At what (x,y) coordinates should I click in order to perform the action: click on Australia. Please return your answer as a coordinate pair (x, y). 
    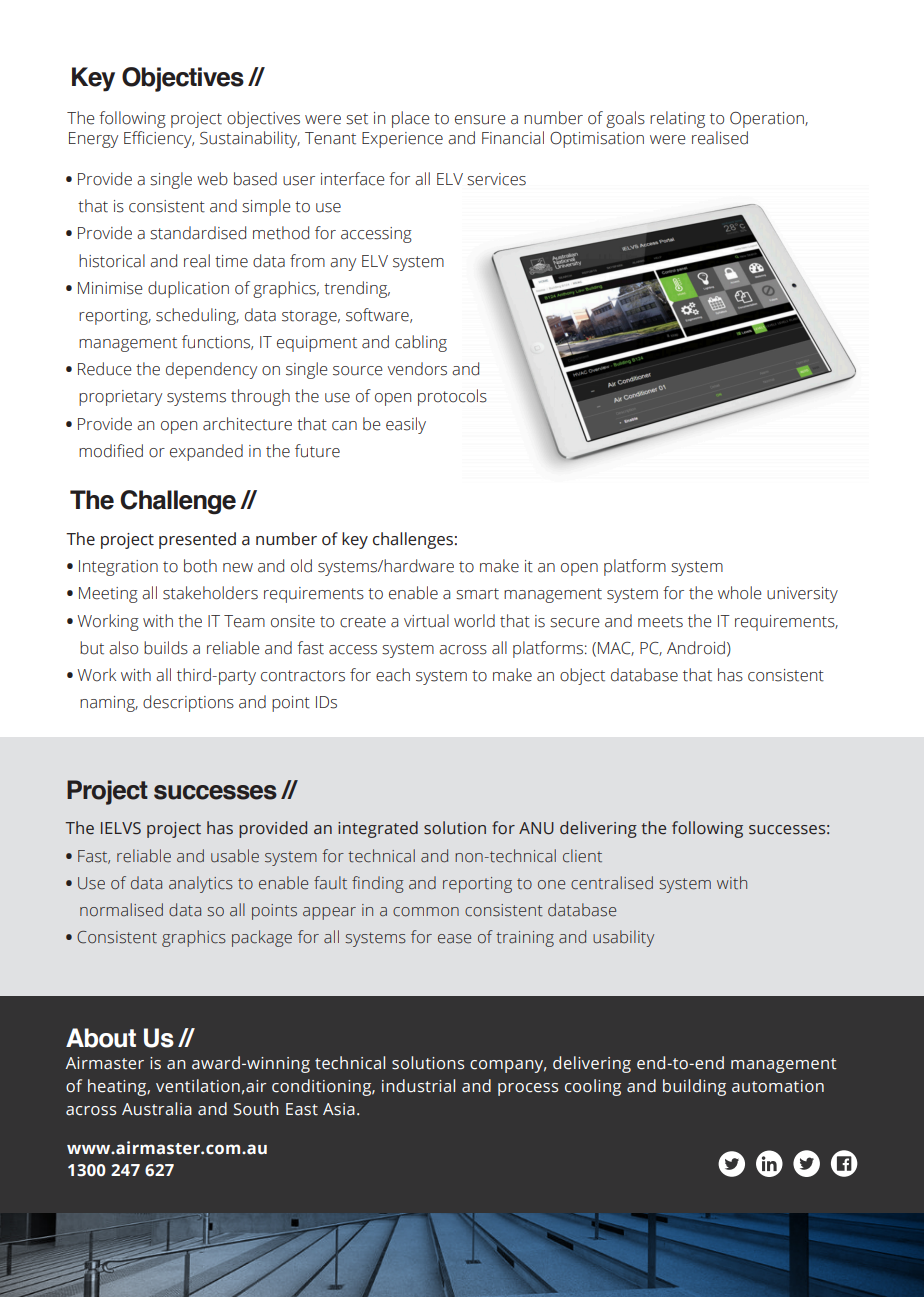
    Looking at the image, I should click on (157, 1109).
